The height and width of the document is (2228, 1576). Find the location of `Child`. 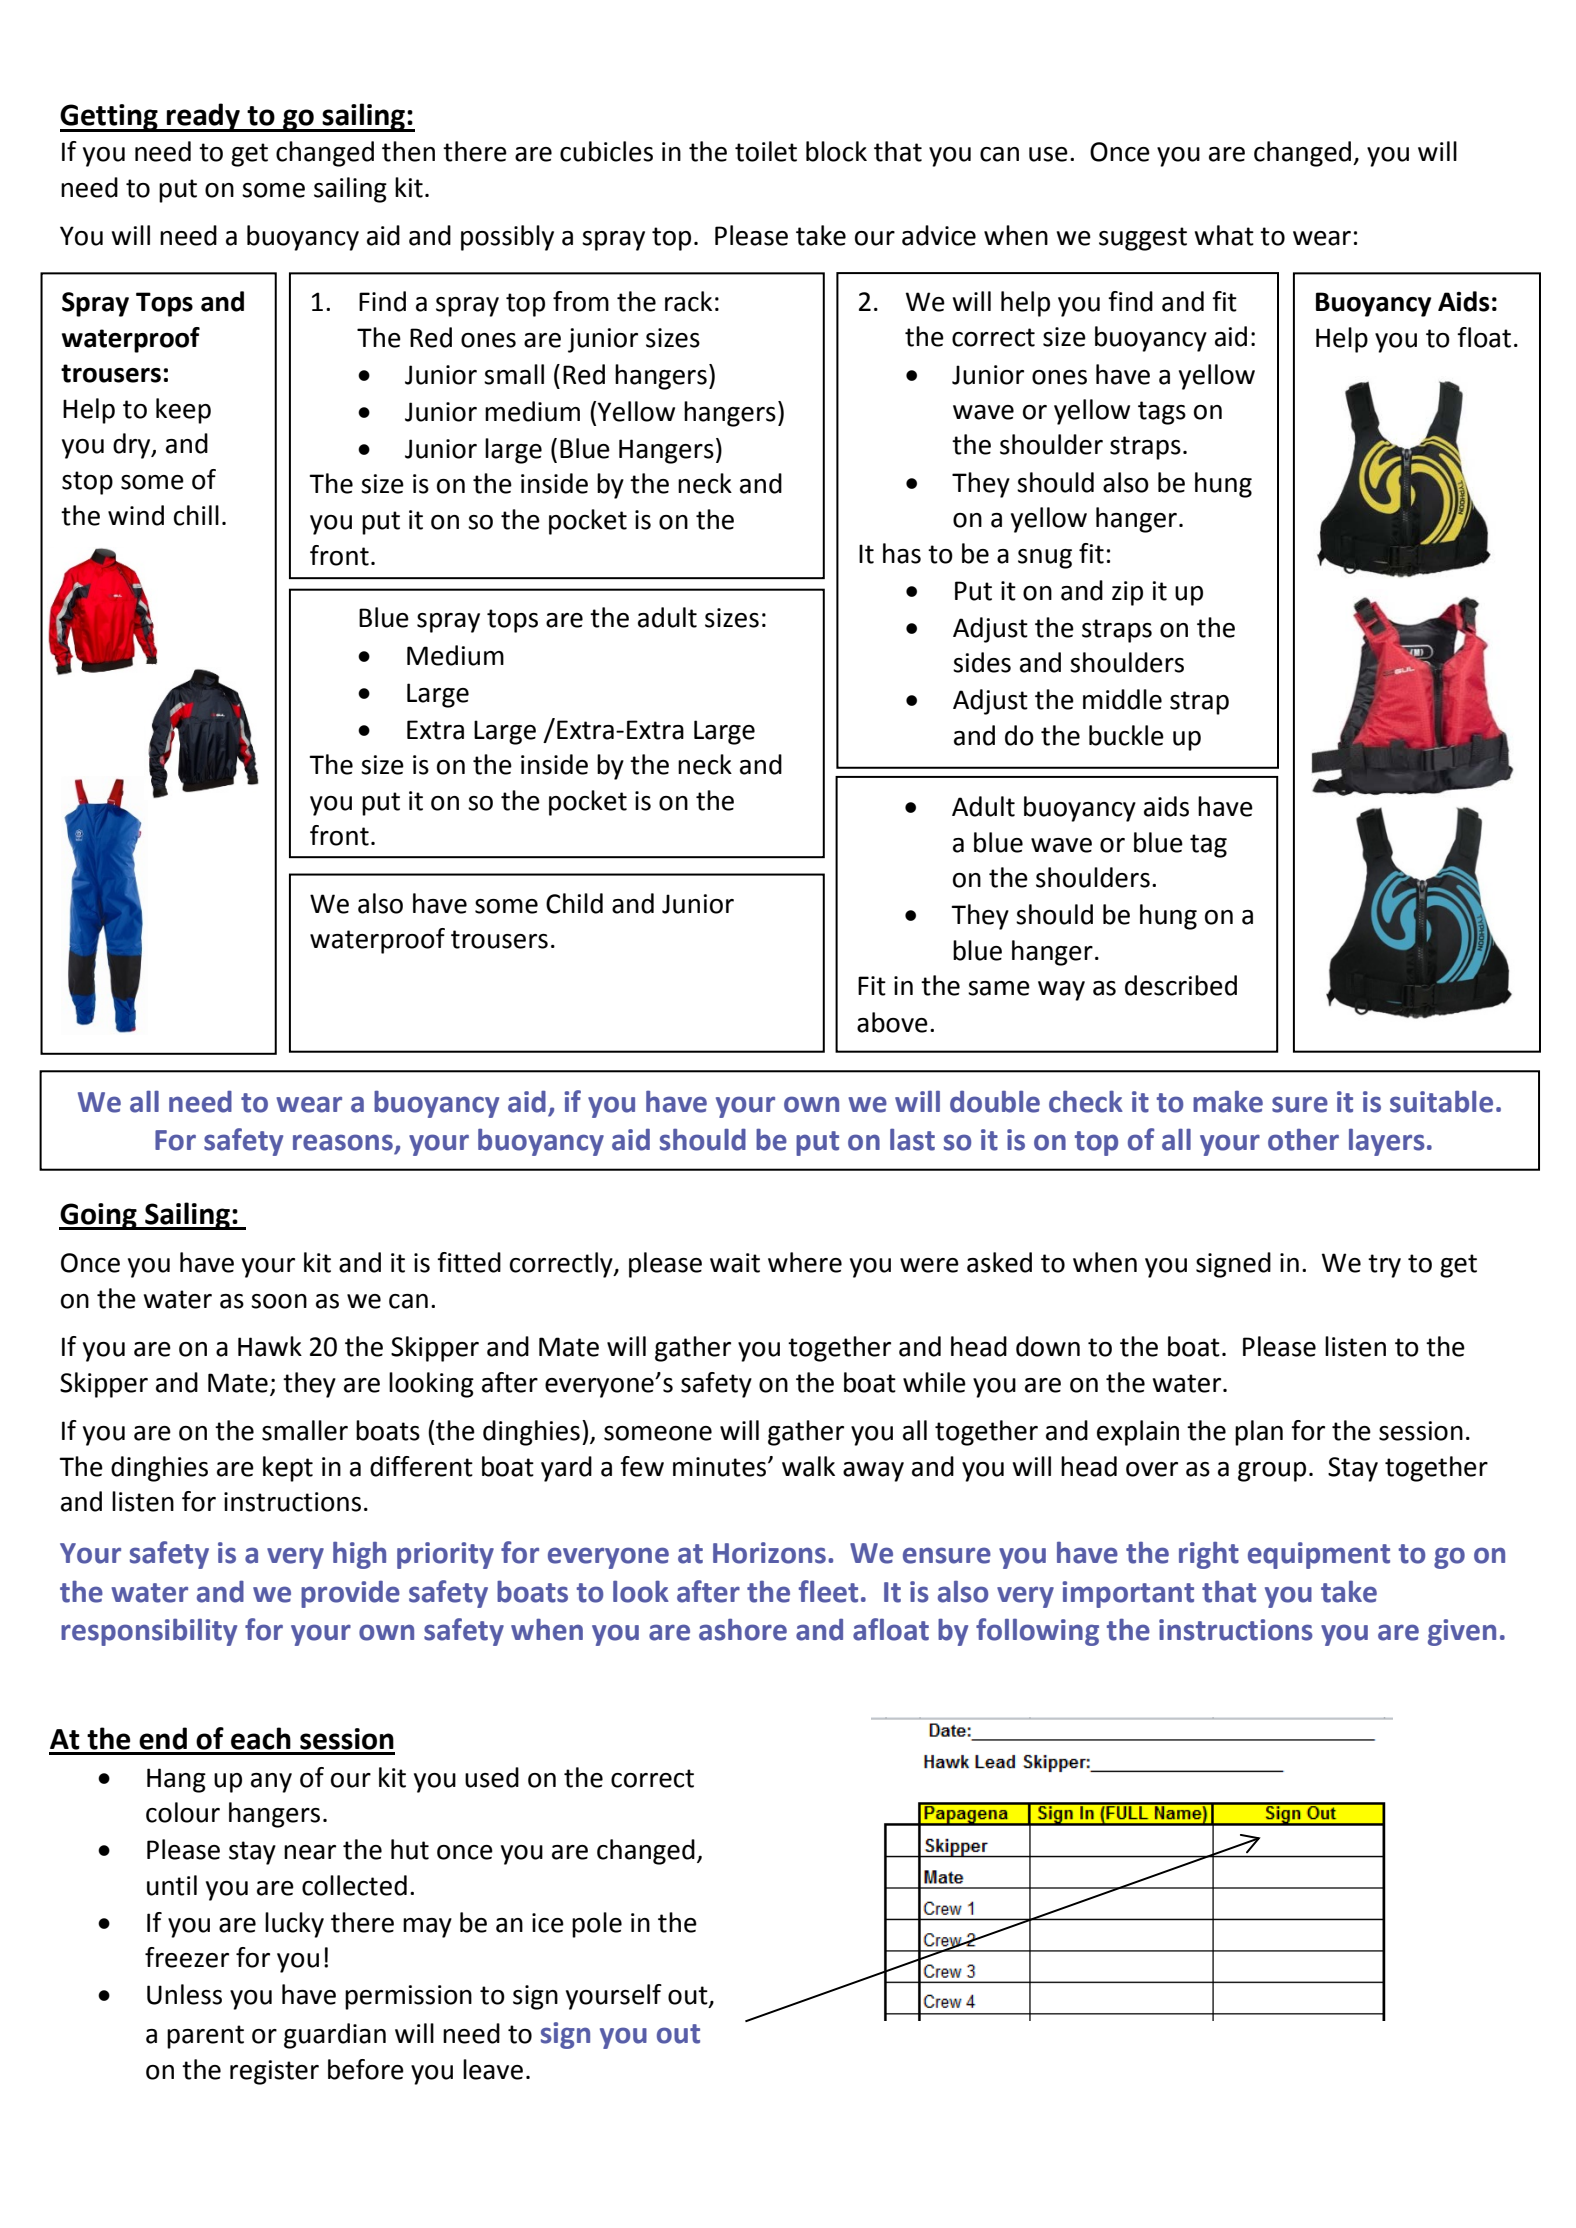

Child is located at coordinates (574, 903).
